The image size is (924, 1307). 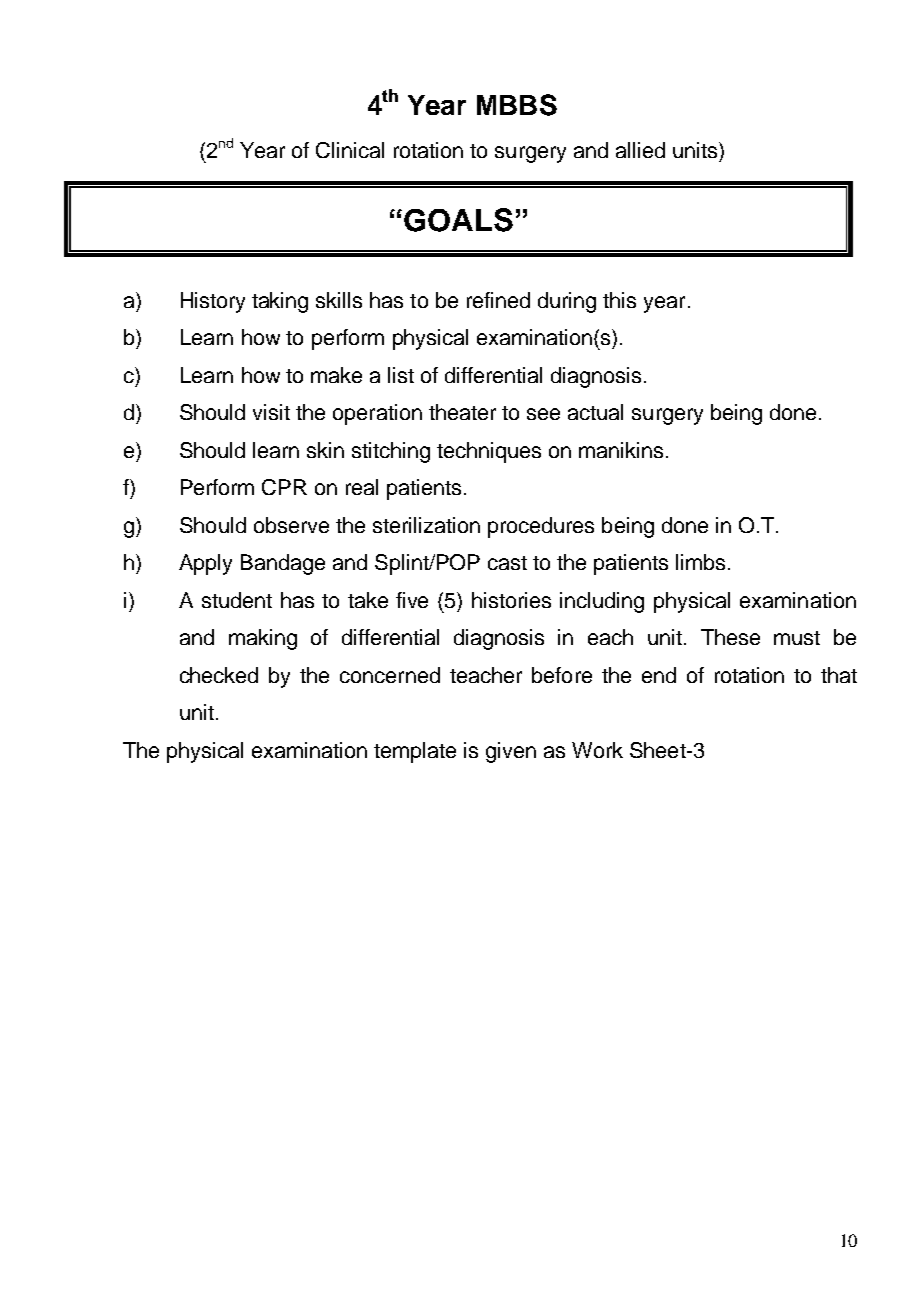 What do you see at coordinates (595, 412) in the image?
I see `actual` at bounding box center [595, 412].
